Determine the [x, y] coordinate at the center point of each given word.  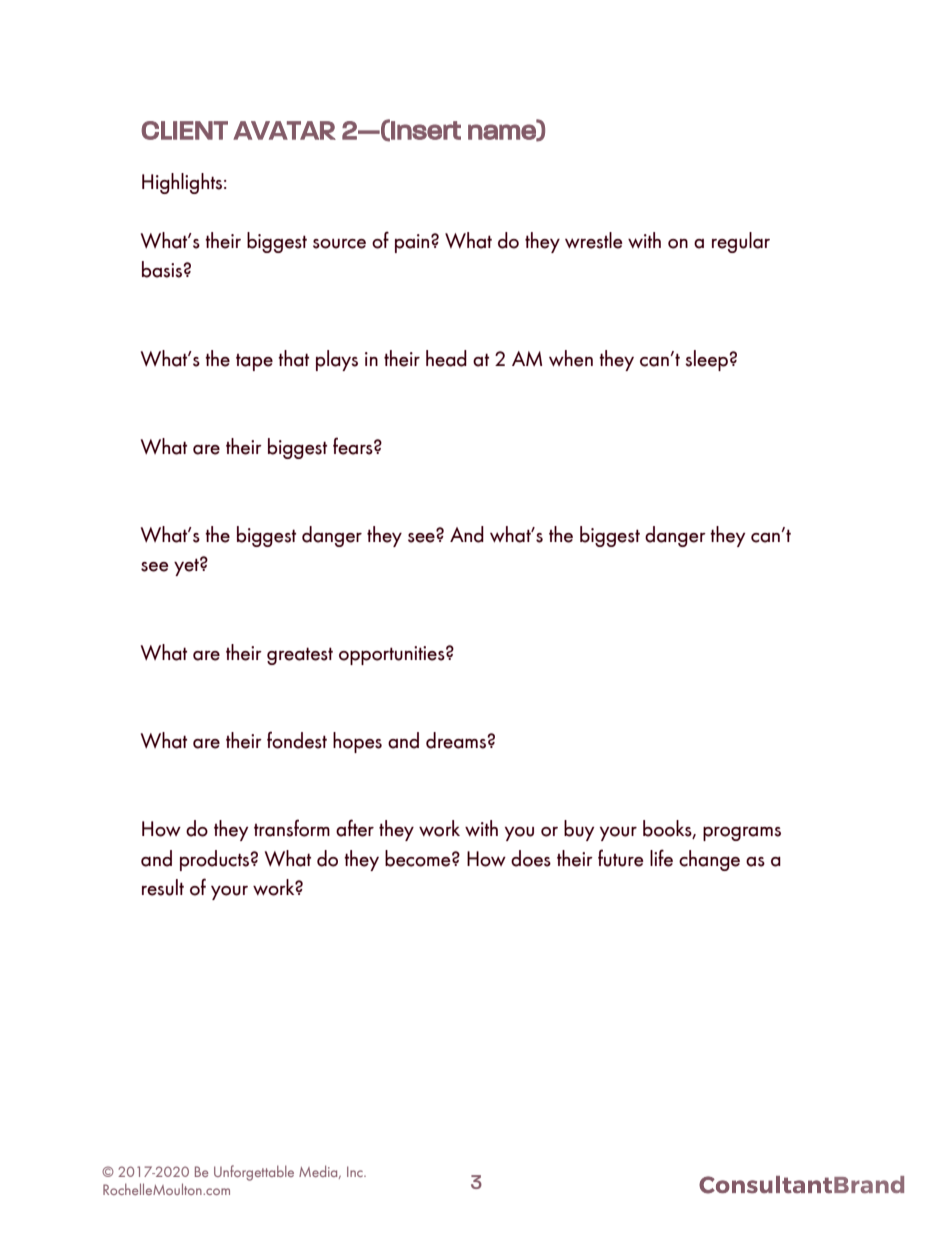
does [531, 858]
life [661, 858]
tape [254, 362]
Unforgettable [254, 1173]
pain [413, 243]
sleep [707, 360]
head [446, 358]
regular [741, 242]
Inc [356, 1171]
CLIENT [184, 130]
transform [292, 828]
